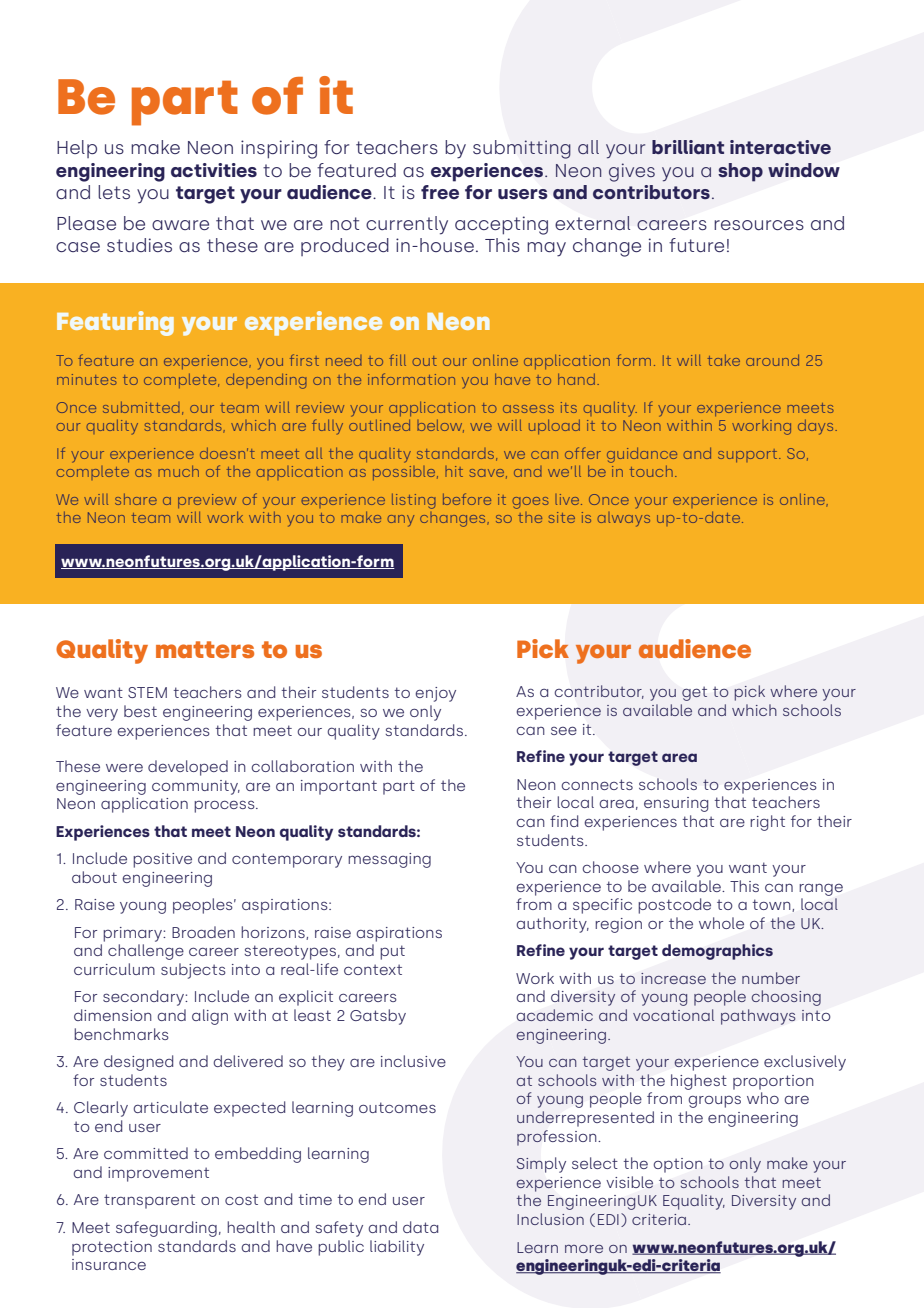  Describe the element at coordinates (205, 649) in the screenshot. I see `matters` at that location.
